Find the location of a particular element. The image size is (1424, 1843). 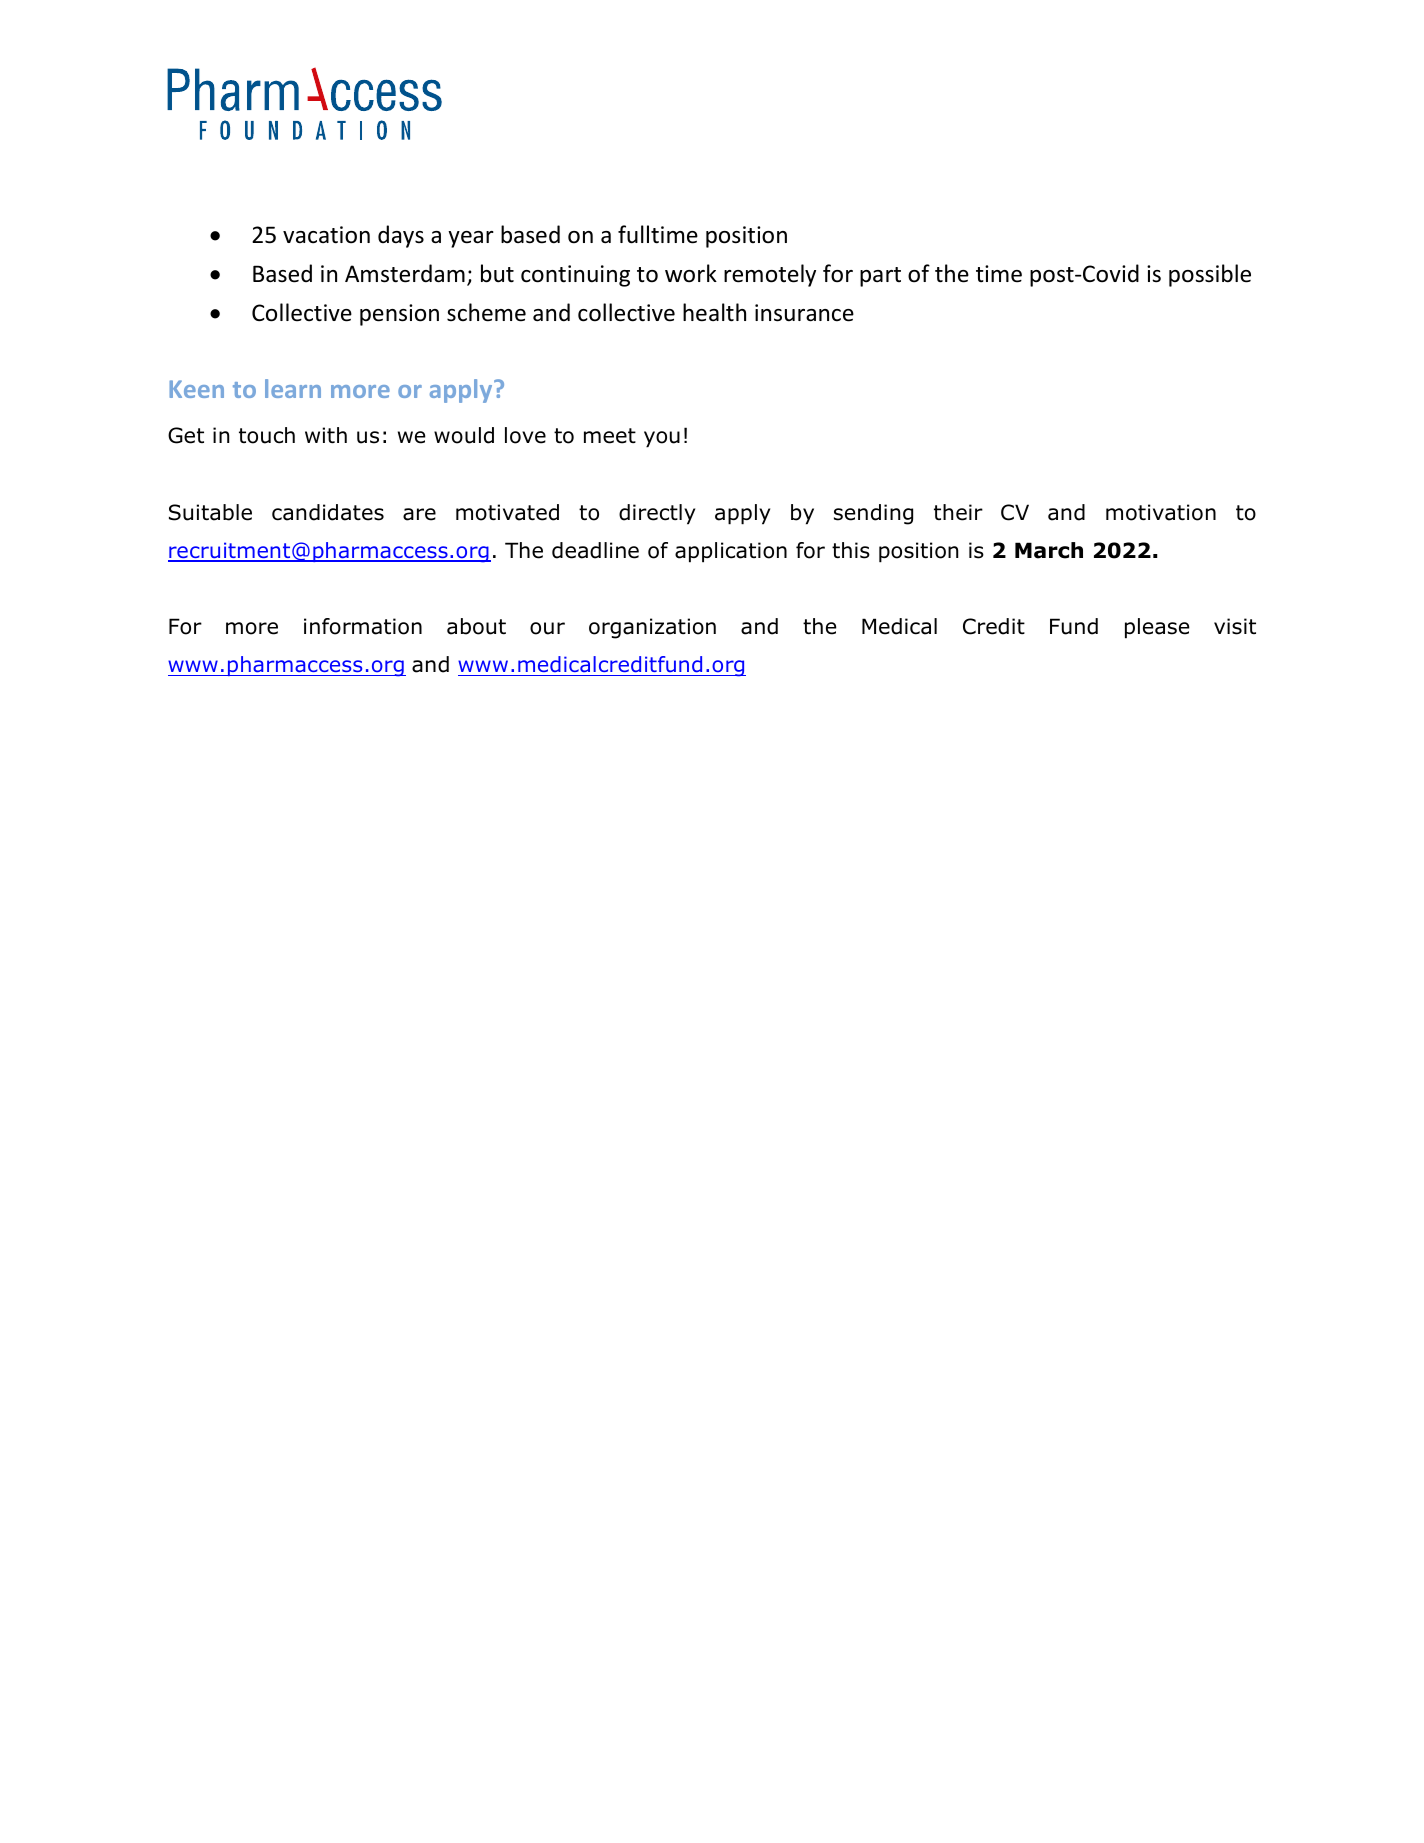

vacation is located at coordinates (326, 235).
